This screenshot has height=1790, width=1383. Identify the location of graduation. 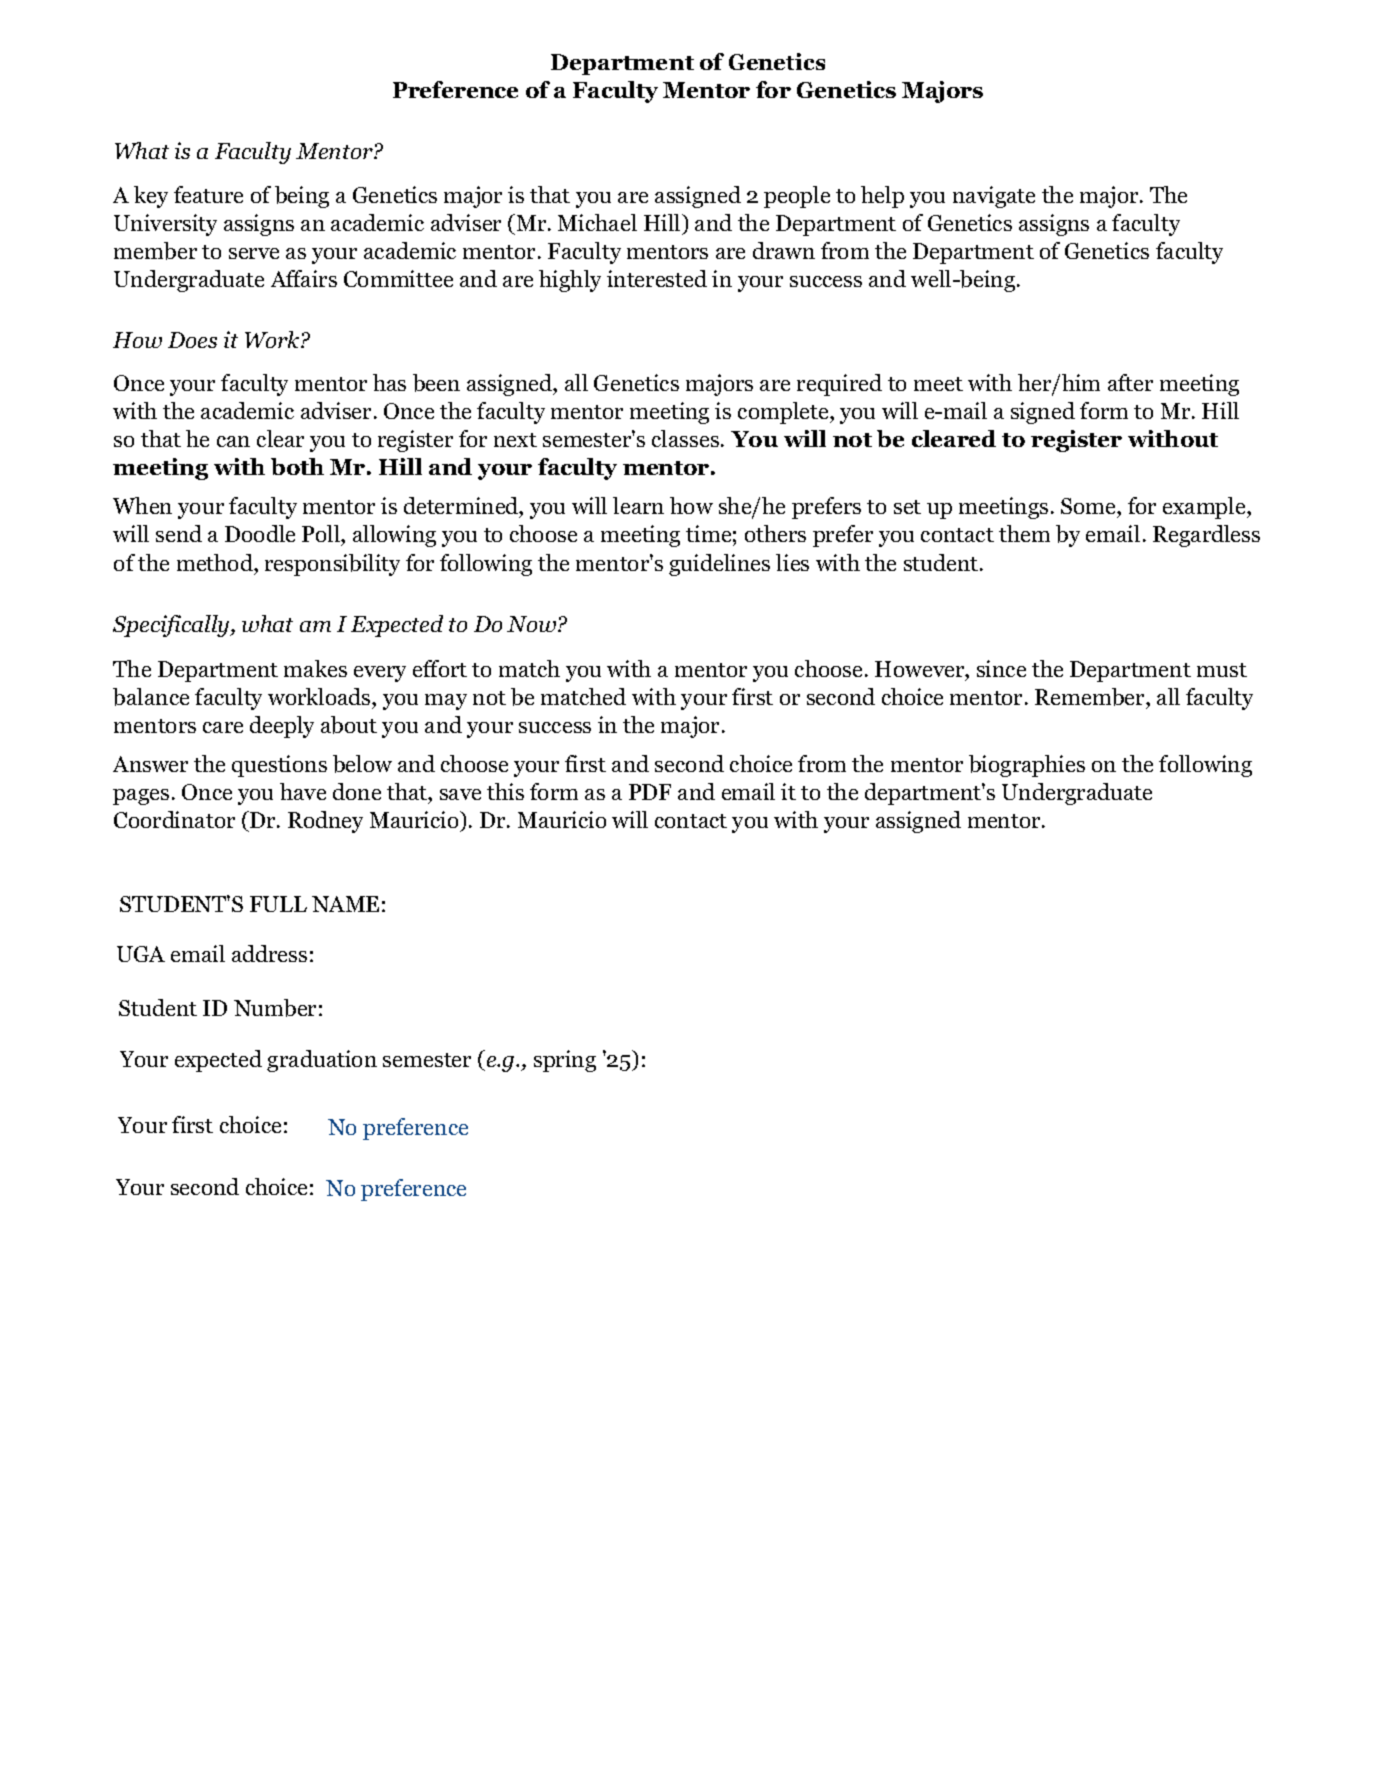
(322, 1061).
